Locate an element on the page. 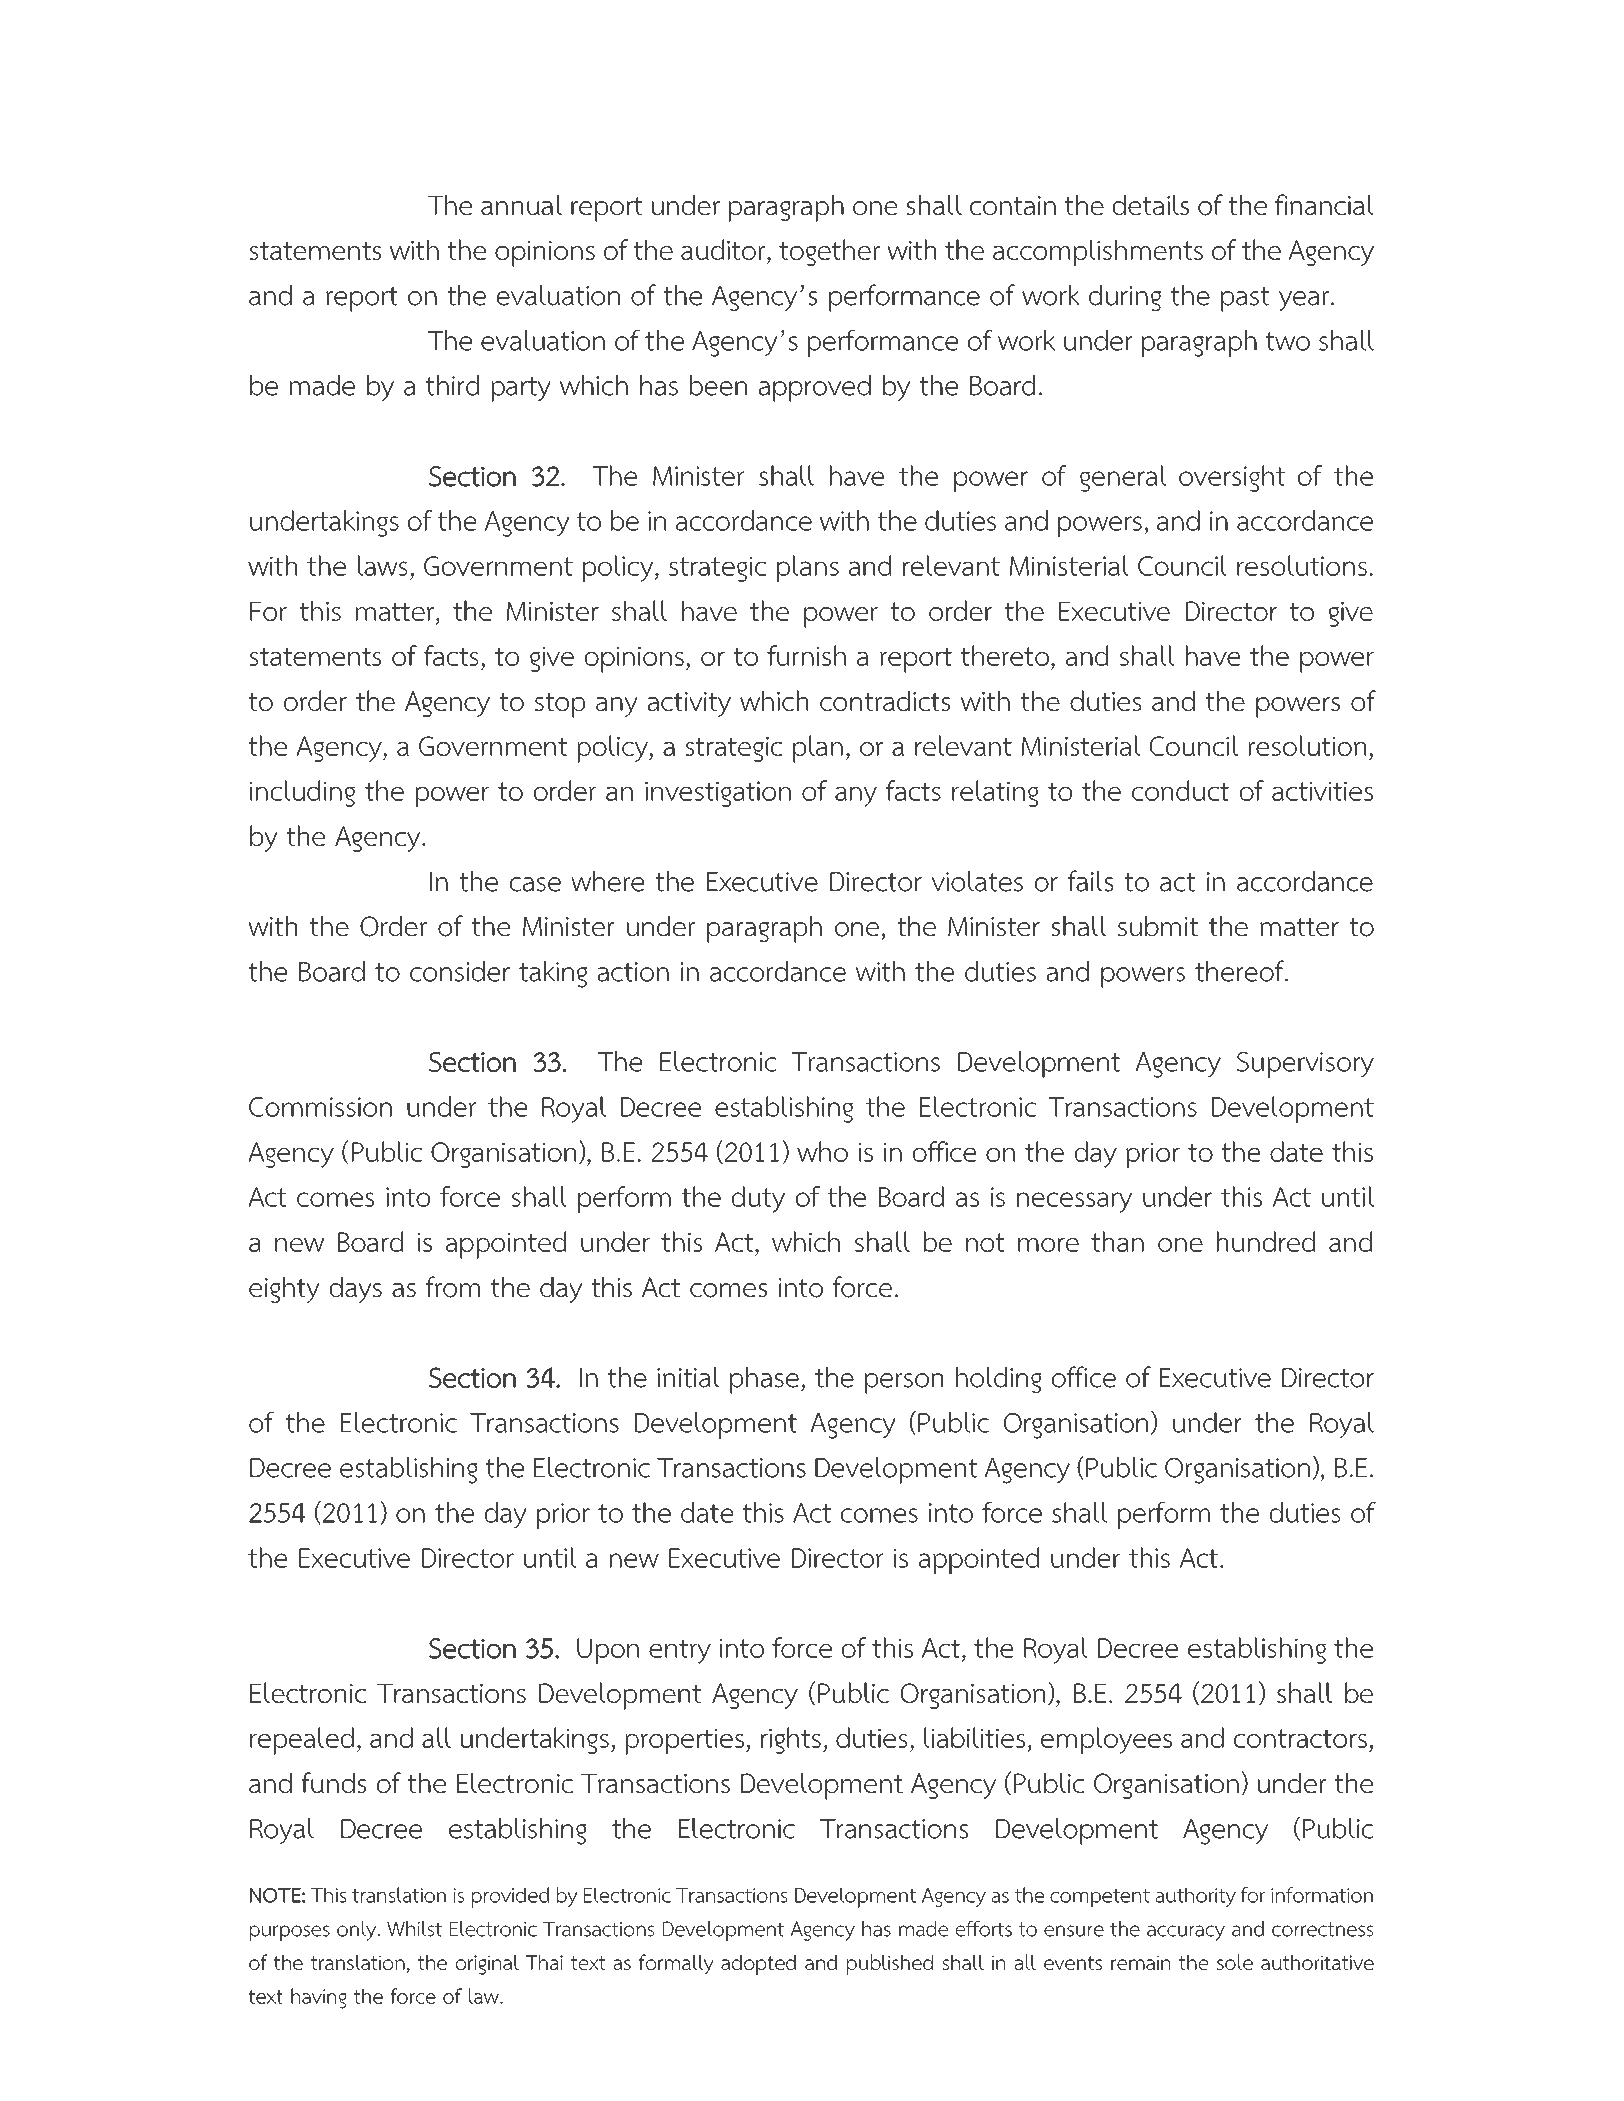 The image size is (1624, 2101). laws is located at coordinates (382, 565).
